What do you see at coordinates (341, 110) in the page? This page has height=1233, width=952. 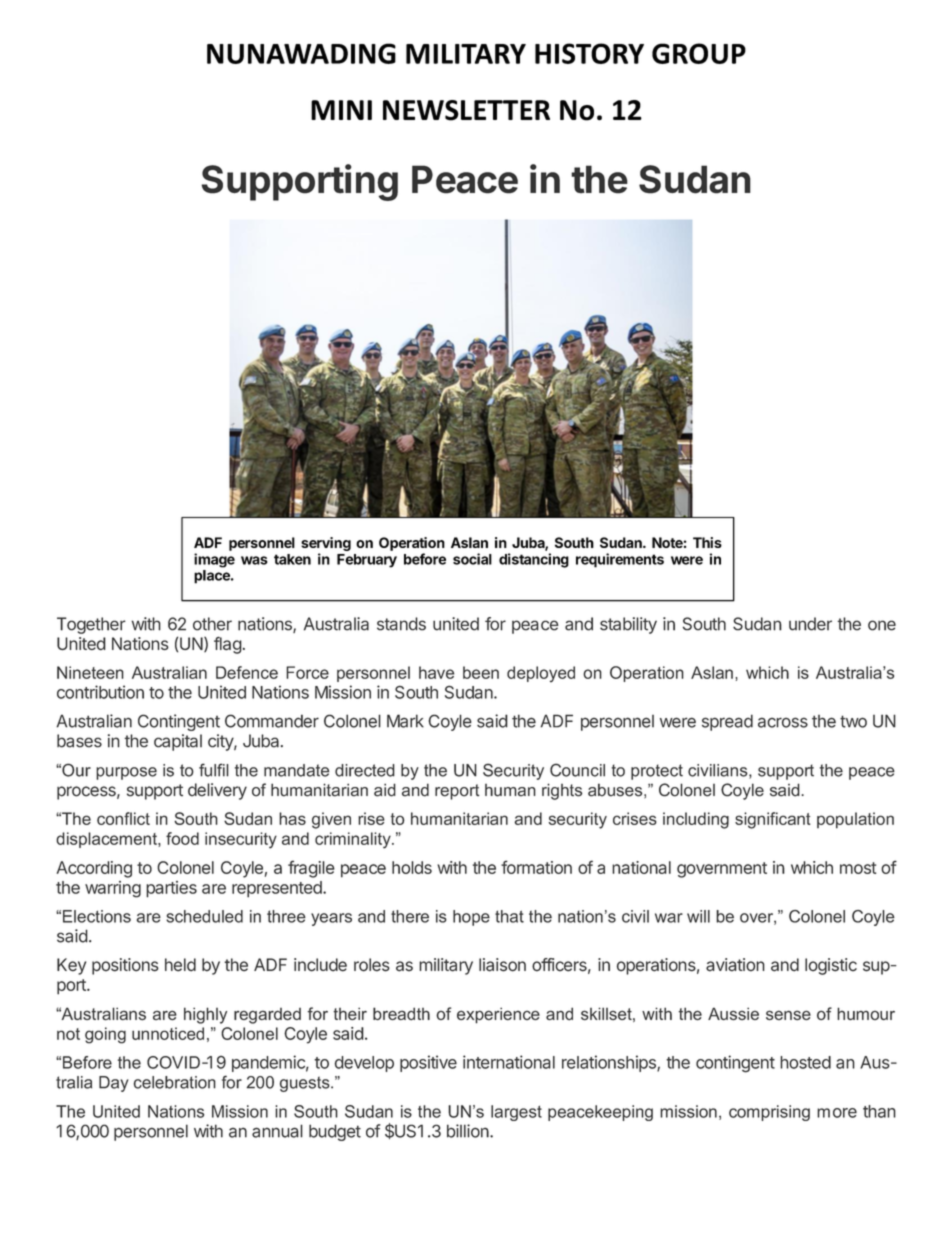 I see `MINI` at bounding box center [341, 110].
